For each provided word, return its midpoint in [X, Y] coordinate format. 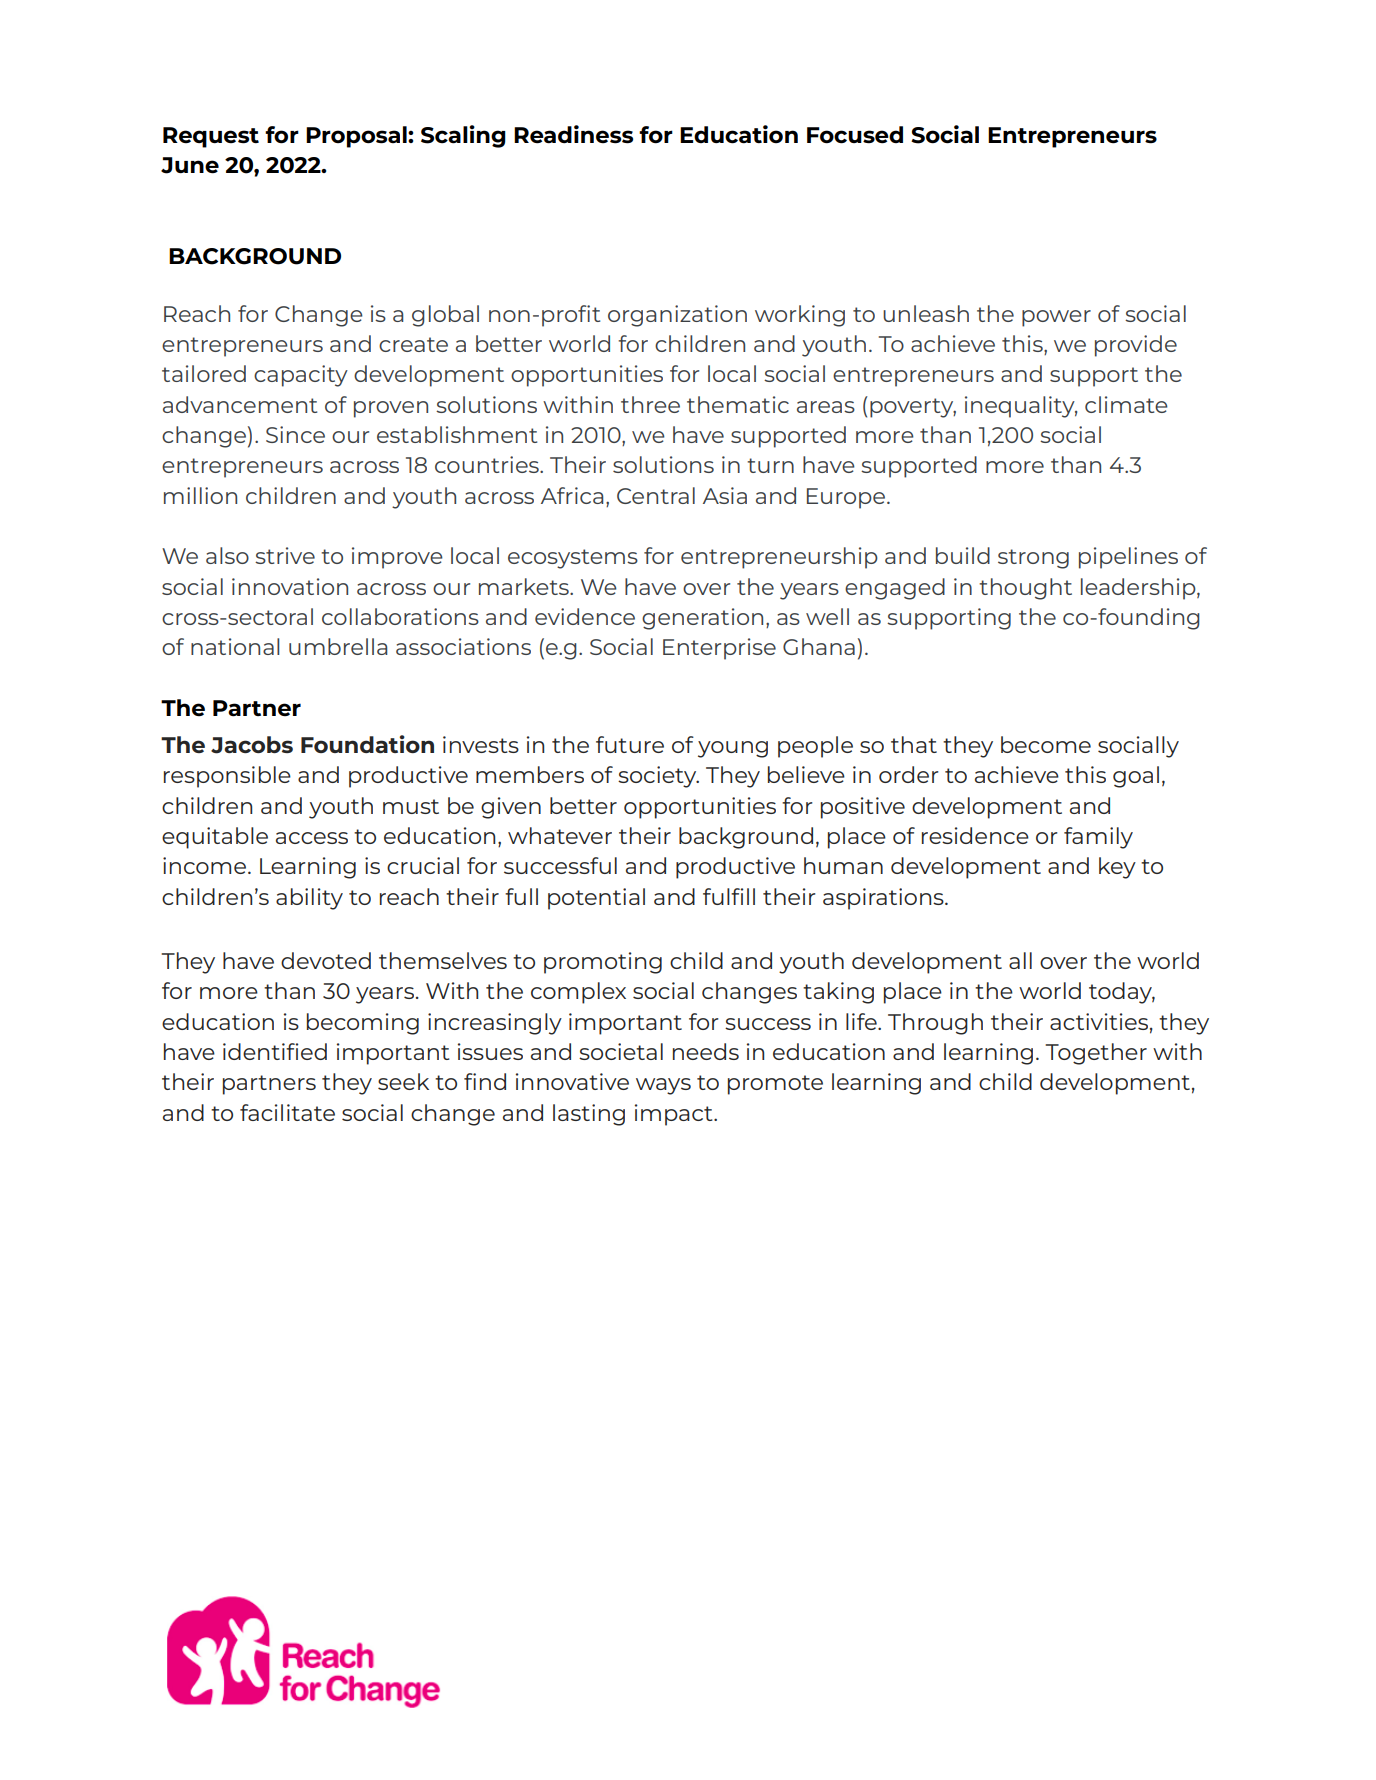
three [650, 404]
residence [975, 835]
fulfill [729, 896]
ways [663, 1086]
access [312, 838]
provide [1136, 346]
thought [1025, 589]
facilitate [287, 1112]
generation [702, 619]
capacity [301, 376]
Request [211, 137]
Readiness [573, 134]
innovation [290, 586]
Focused [855, 135]
